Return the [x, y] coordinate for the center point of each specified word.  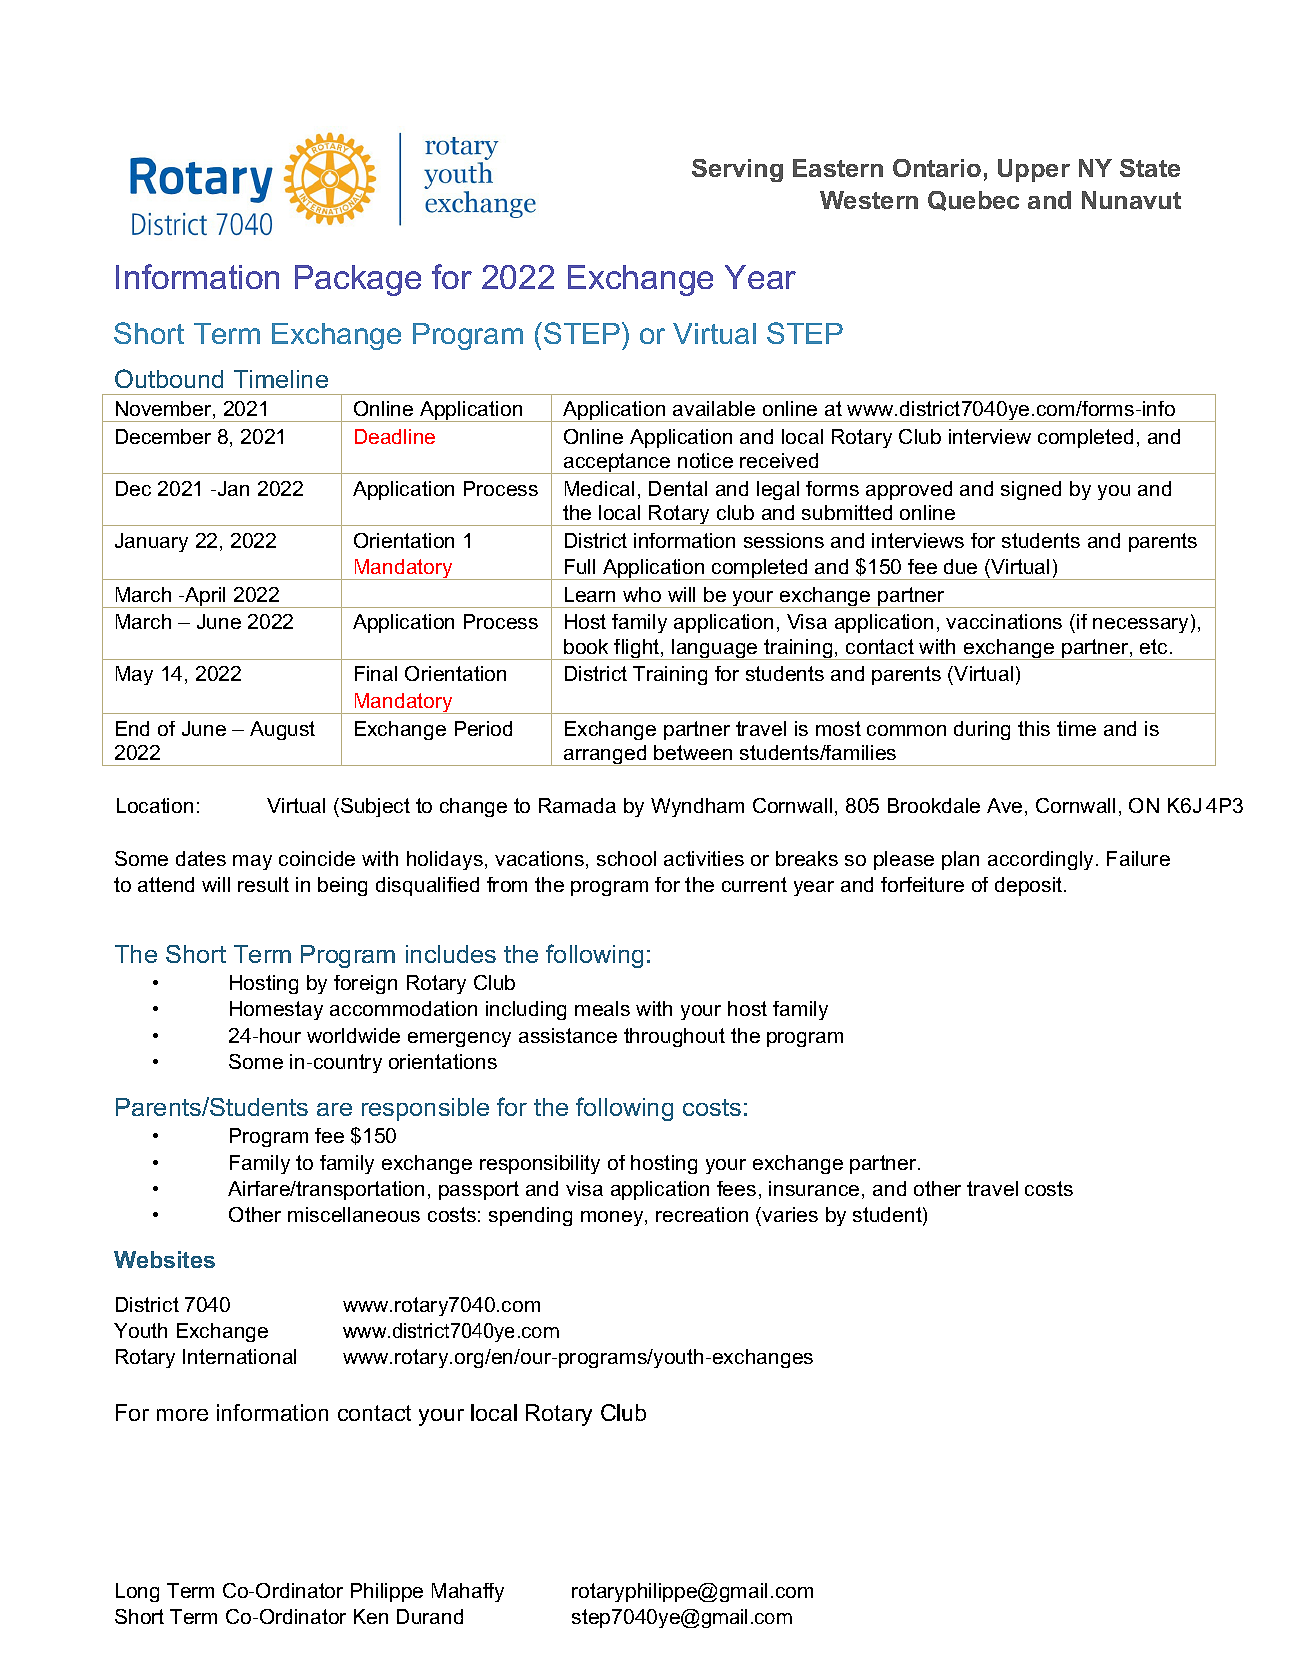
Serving [737, 170]
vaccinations [1004, 621]
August [282, 730]
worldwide [353, 1035]
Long [137, 1592]
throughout [674, 1037]
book [586, 646]
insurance [814, 1188]
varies [790, 1214]
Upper [1034, 170]
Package [358, 280]
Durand [430, 1616]
